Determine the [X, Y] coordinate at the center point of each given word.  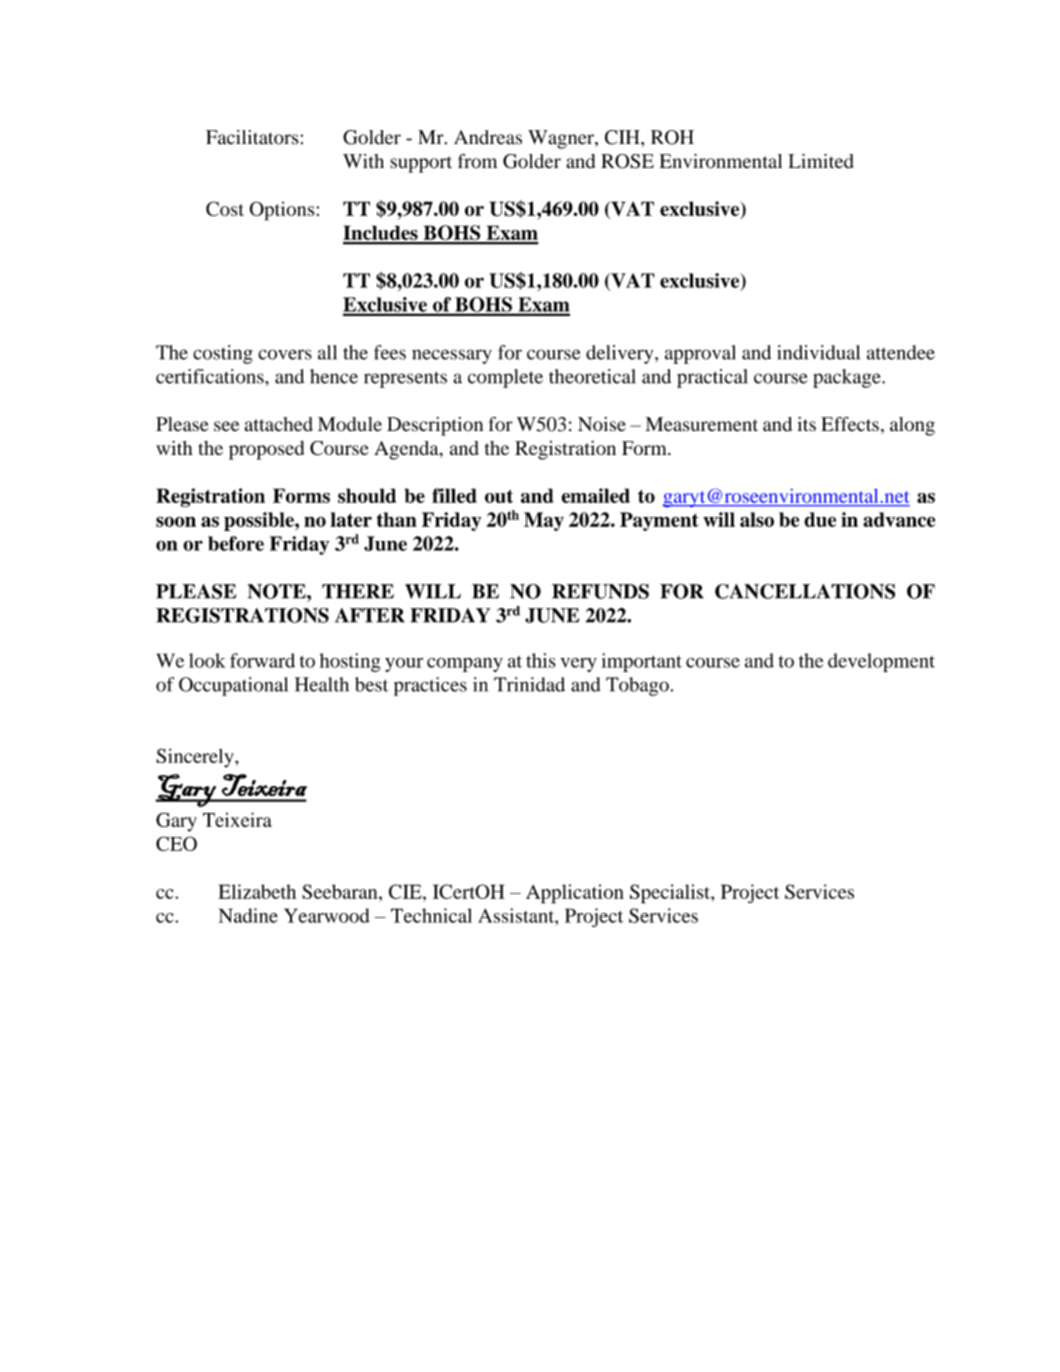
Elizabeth [257, 891]
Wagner [562, 139]
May [544, 521]
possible [260, 521]
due [820, 519]
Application [575, 894]
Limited [820, 161]
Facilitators [252, 137]
